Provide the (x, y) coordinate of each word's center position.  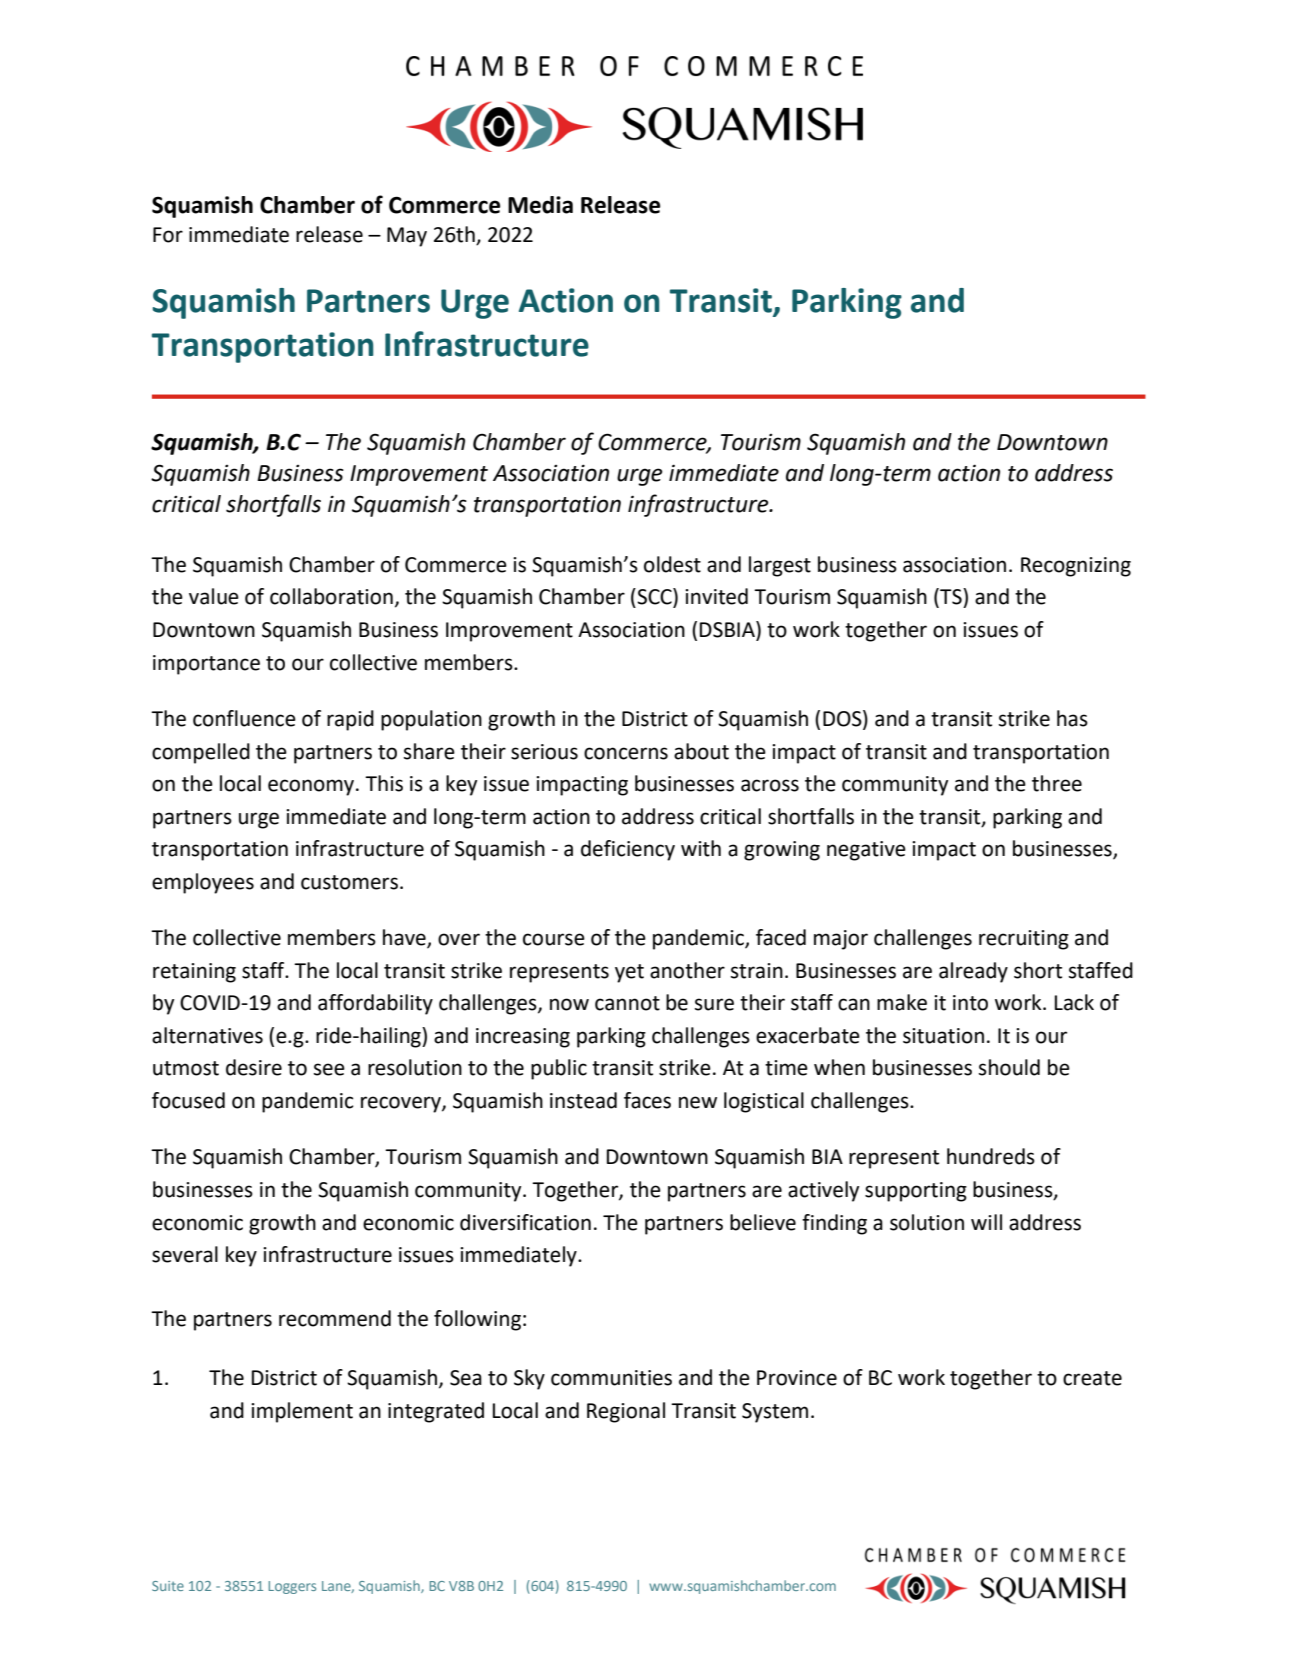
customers (349, 882)
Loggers (292, 1587)
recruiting (1024, 940)
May (407, 237)
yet (629, 973)
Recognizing (1076, 567)
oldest (672, 564)
